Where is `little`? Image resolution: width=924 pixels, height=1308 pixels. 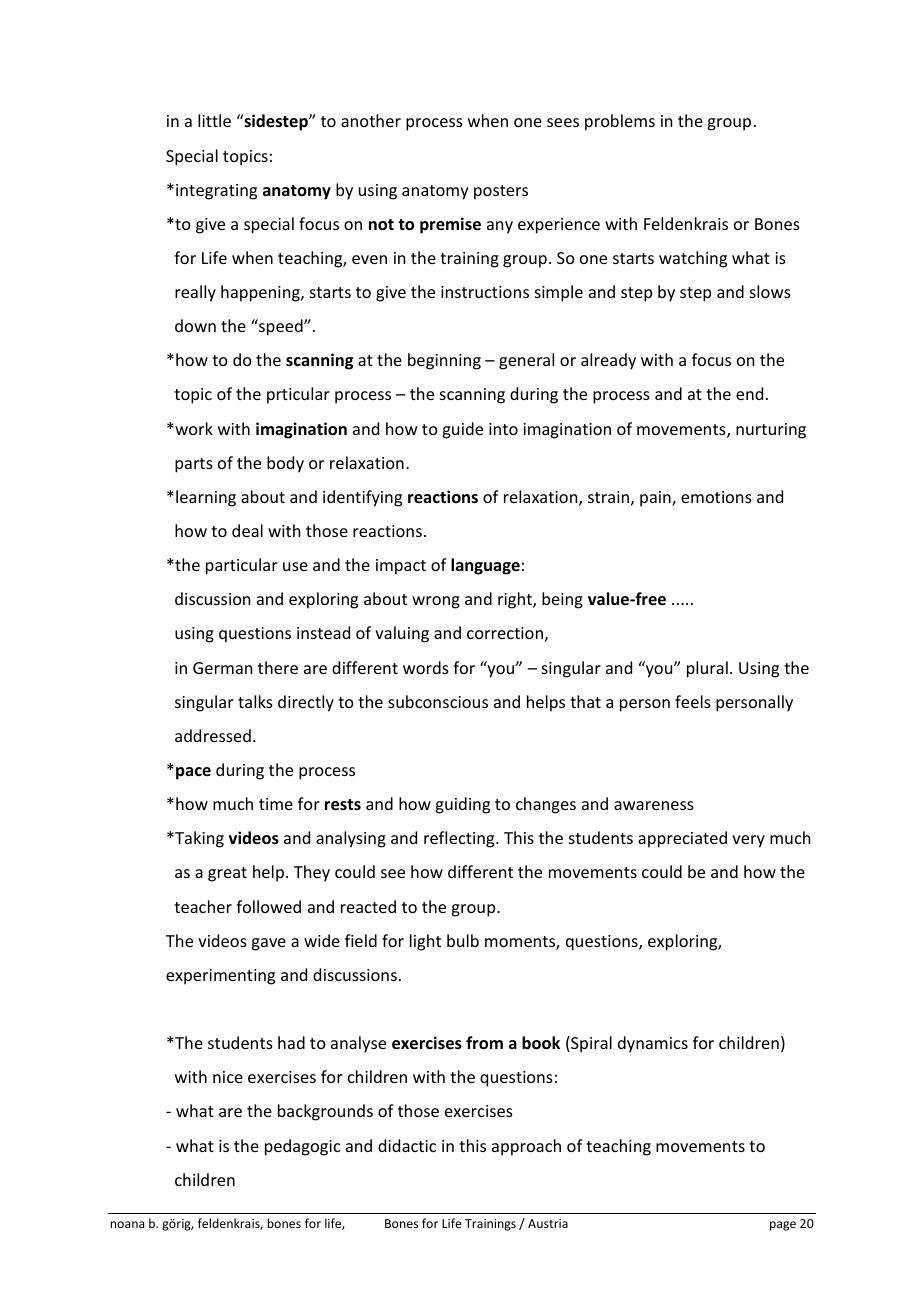
little is located at coordinates (214, 120).
